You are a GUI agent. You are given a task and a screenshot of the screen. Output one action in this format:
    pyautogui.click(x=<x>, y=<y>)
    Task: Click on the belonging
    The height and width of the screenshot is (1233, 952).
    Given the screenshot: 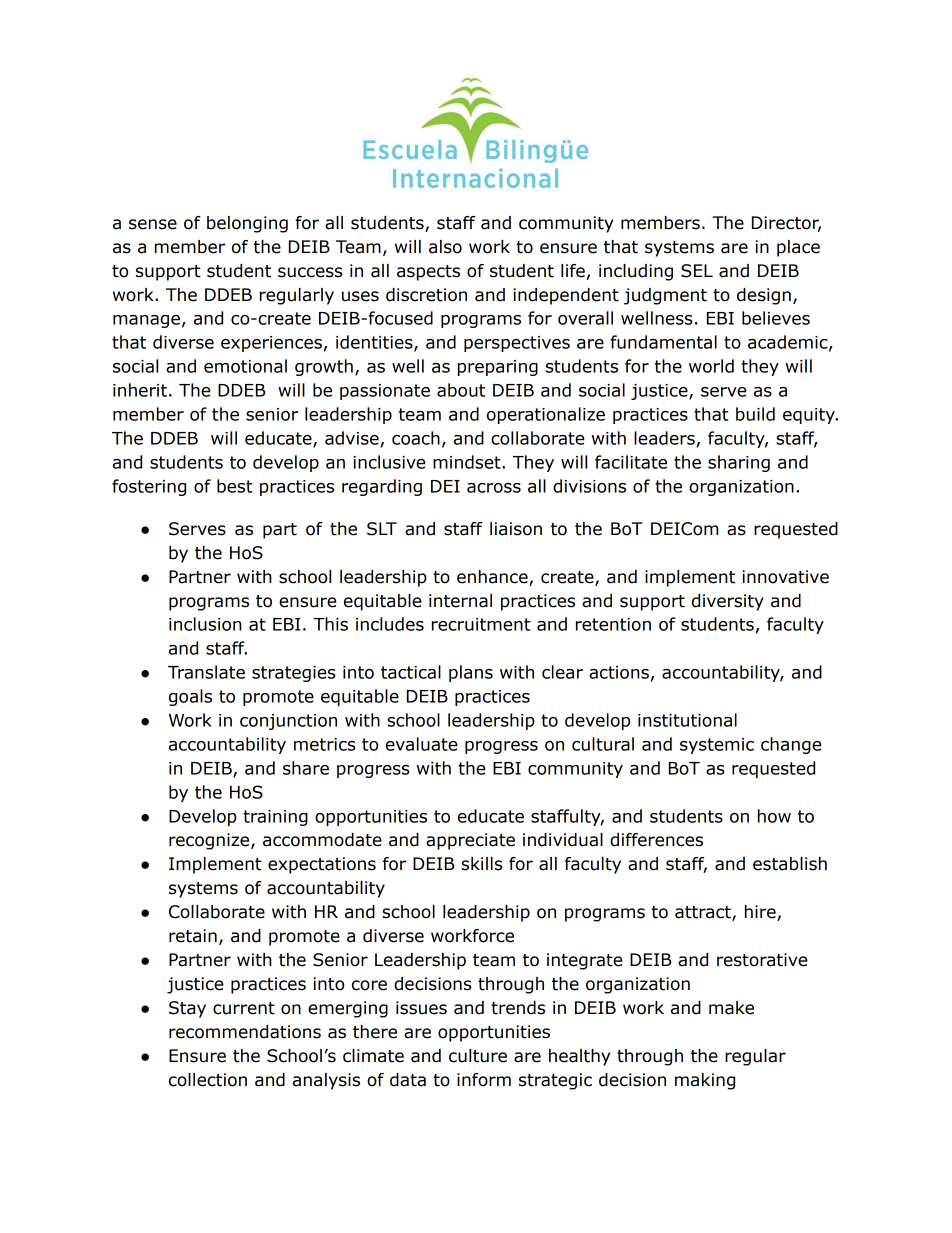 What is the action you would take?
    pyautogui.click(x=247, y=224)
